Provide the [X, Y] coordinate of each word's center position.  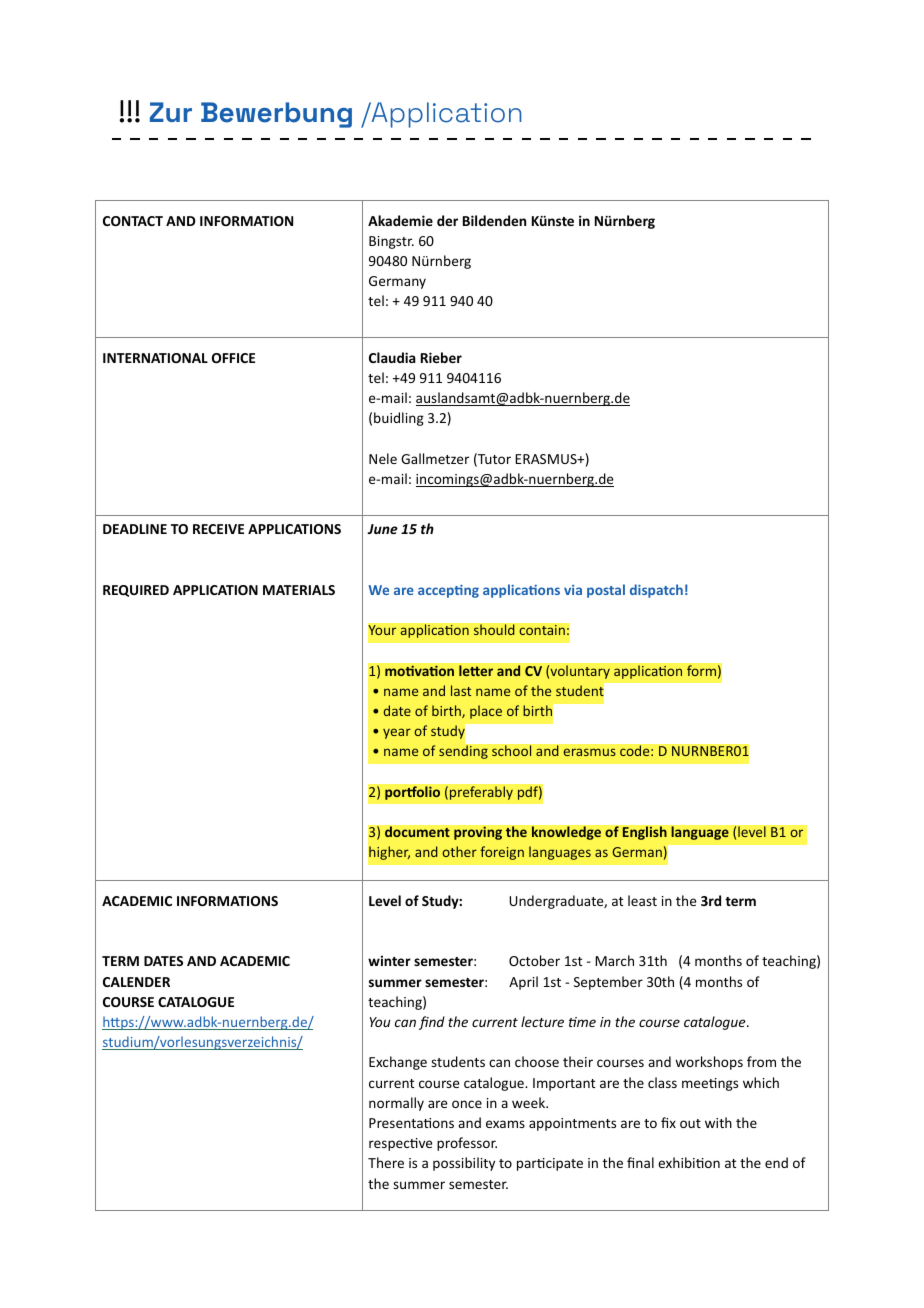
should [494, 630]
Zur [171, 112]
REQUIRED [136, 591]
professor [467, 1144]
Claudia [392, 357]
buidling [399, 419]
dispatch [656, 591]
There [386, 1162]
